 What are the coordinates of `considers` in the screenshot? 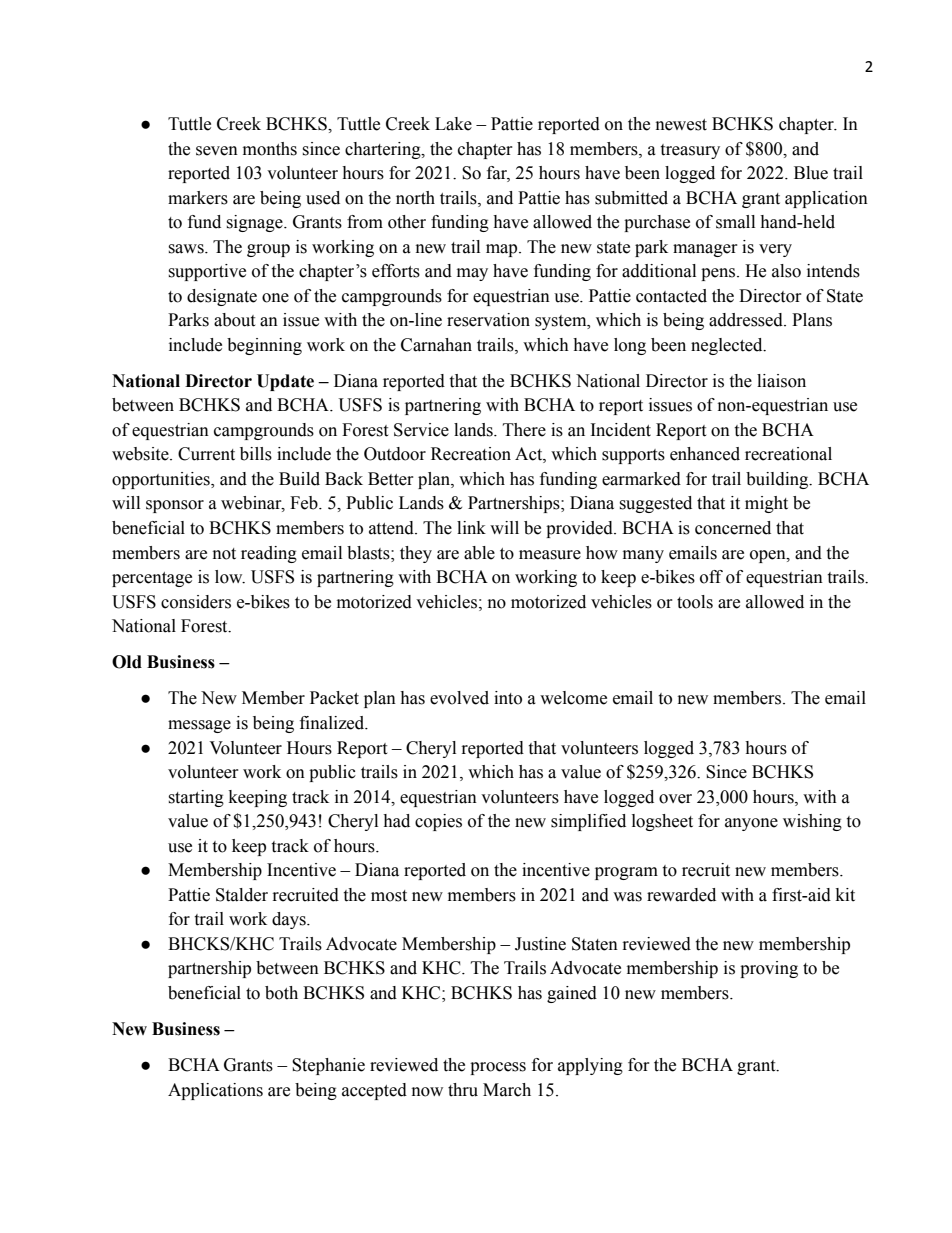 It's located at (196, 602).
